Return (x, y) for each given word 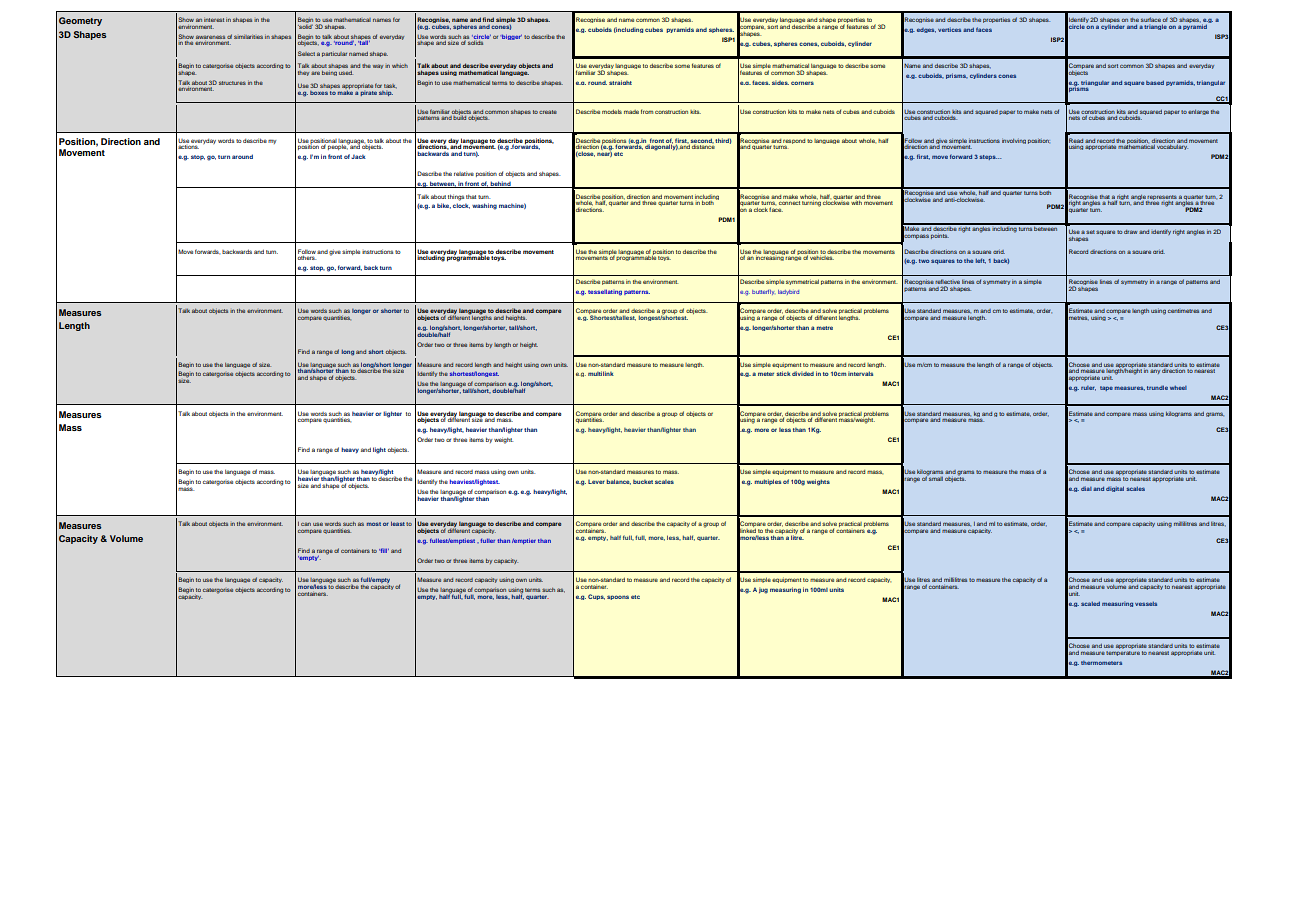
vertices (949, 29)
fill (384, 550)
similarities (248, 37)
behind (501, 184)
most (374, 524)
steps (988, 157)
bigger (511, 37)
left (980, 261)
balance (618, 482)
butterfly (763, 292)
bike (444, 206)
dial (1086, 488)
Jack (358, 156)
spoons (618, 597)
